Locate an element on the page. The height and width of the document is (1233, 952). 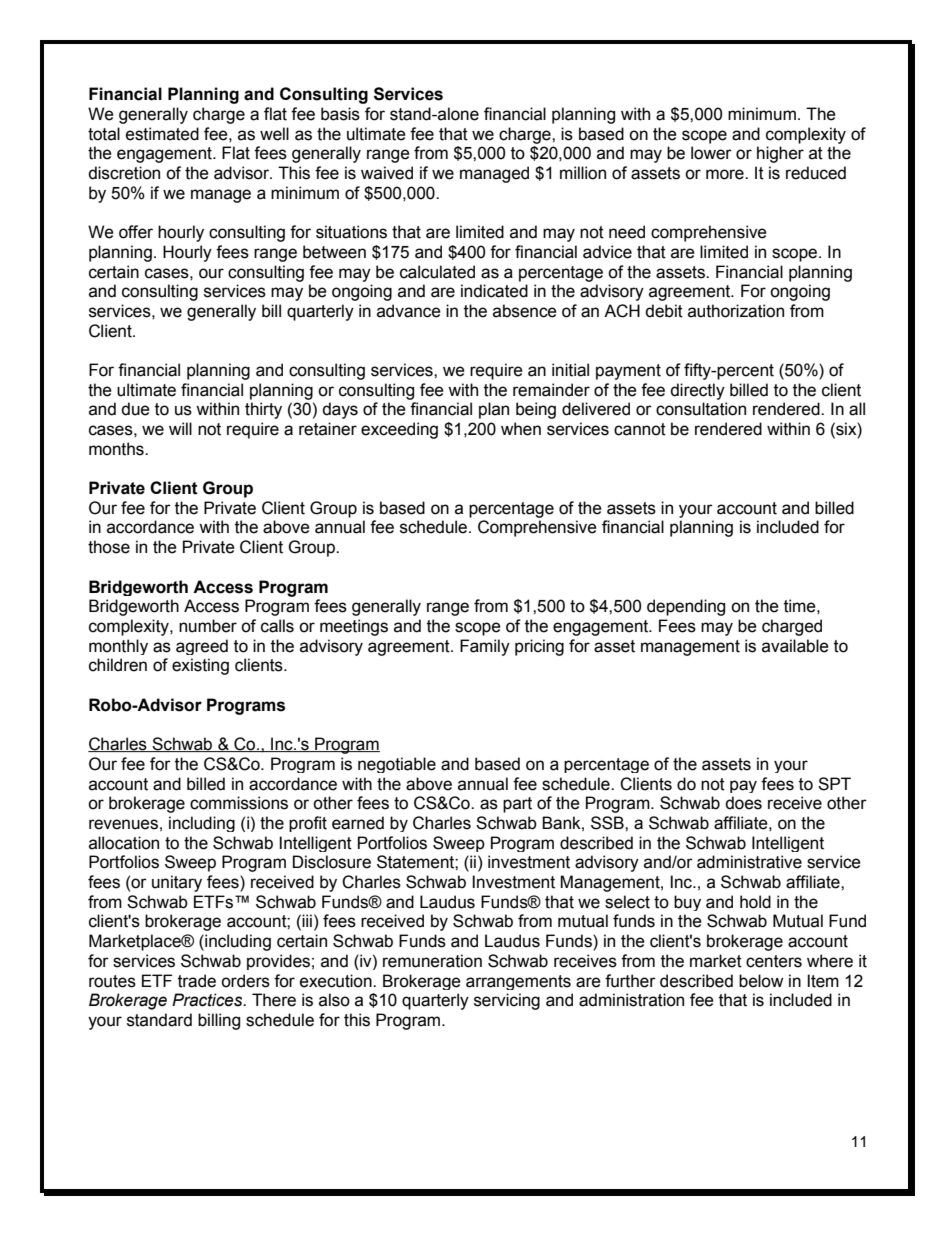
waived is located at coordinates (387, 173).
